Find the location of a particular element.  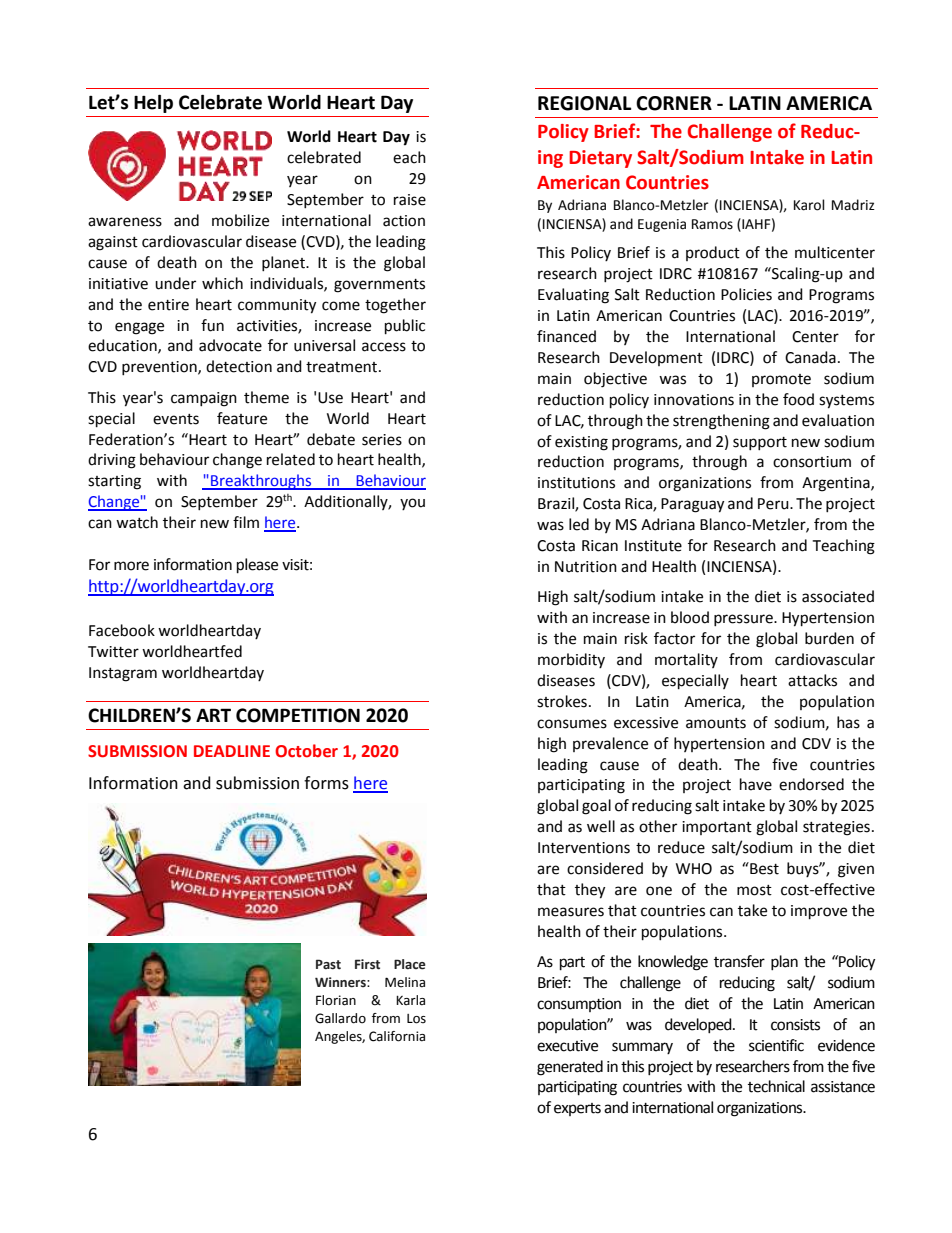

CORNER is located at coordinates (674, 103).
